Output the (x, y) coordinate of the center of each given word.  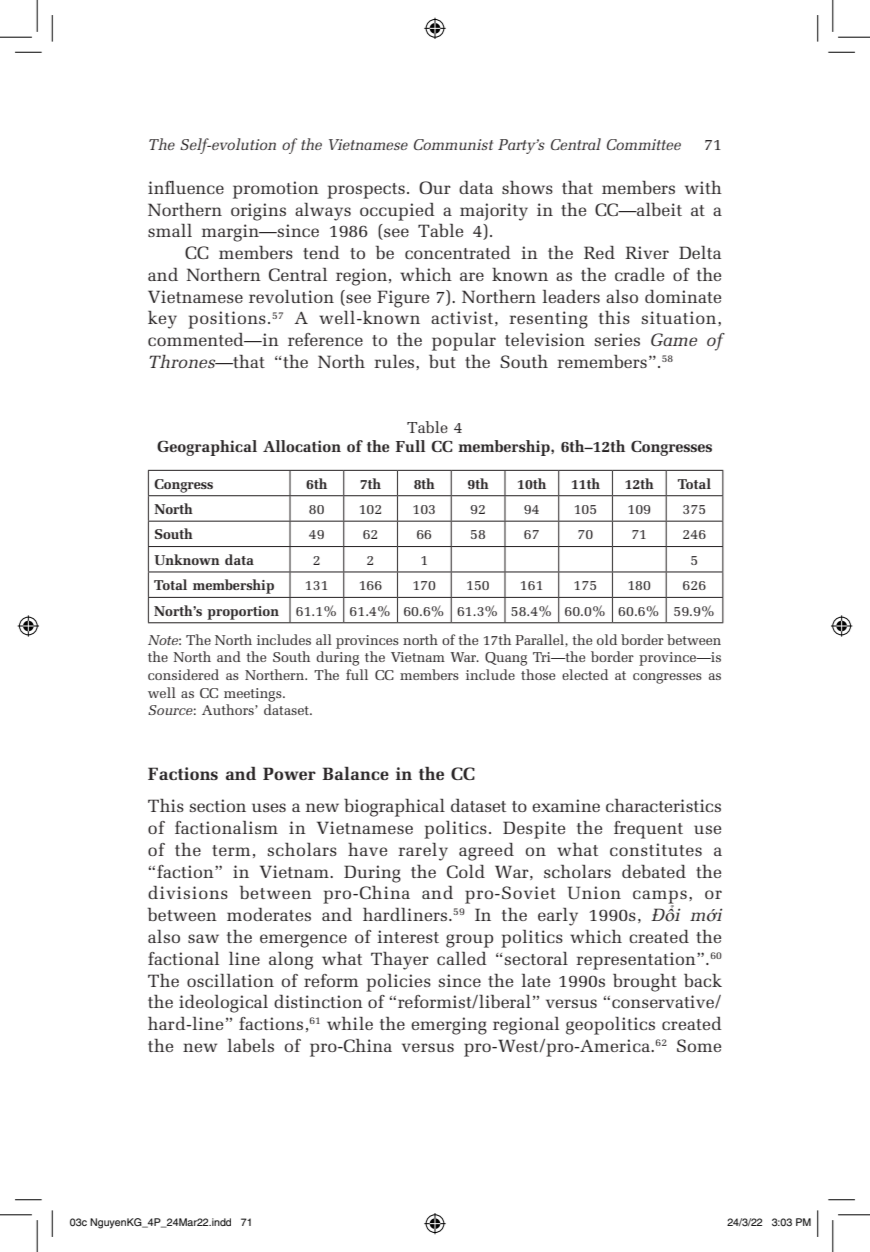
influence (186, 187)
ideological (223, 1003)
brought (645, 982)
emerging (449, 1026)
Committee (644, 144)
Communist (453, 144)
